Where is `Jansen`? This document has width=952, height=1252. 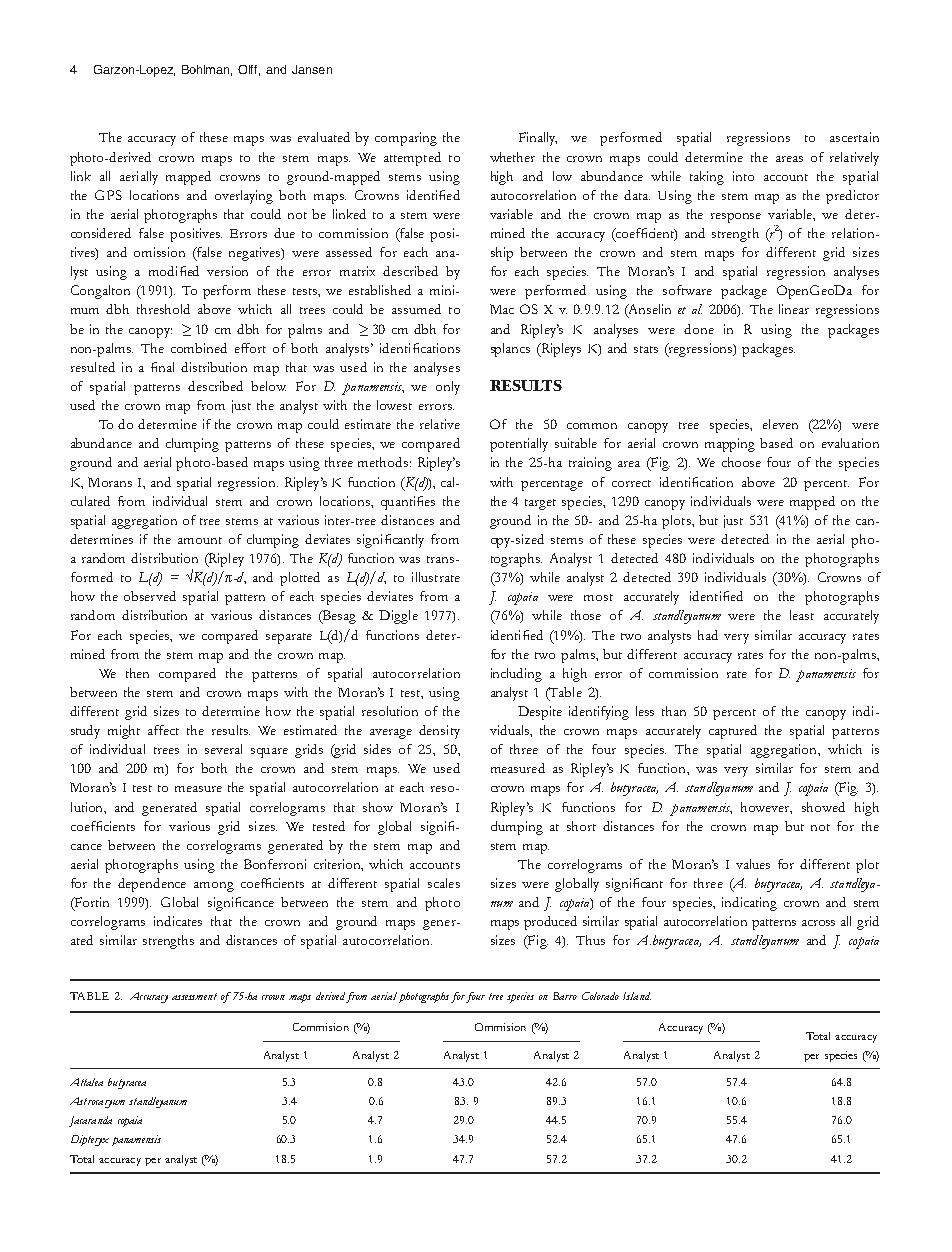 Jansen is located at coordinates (312, 69).
